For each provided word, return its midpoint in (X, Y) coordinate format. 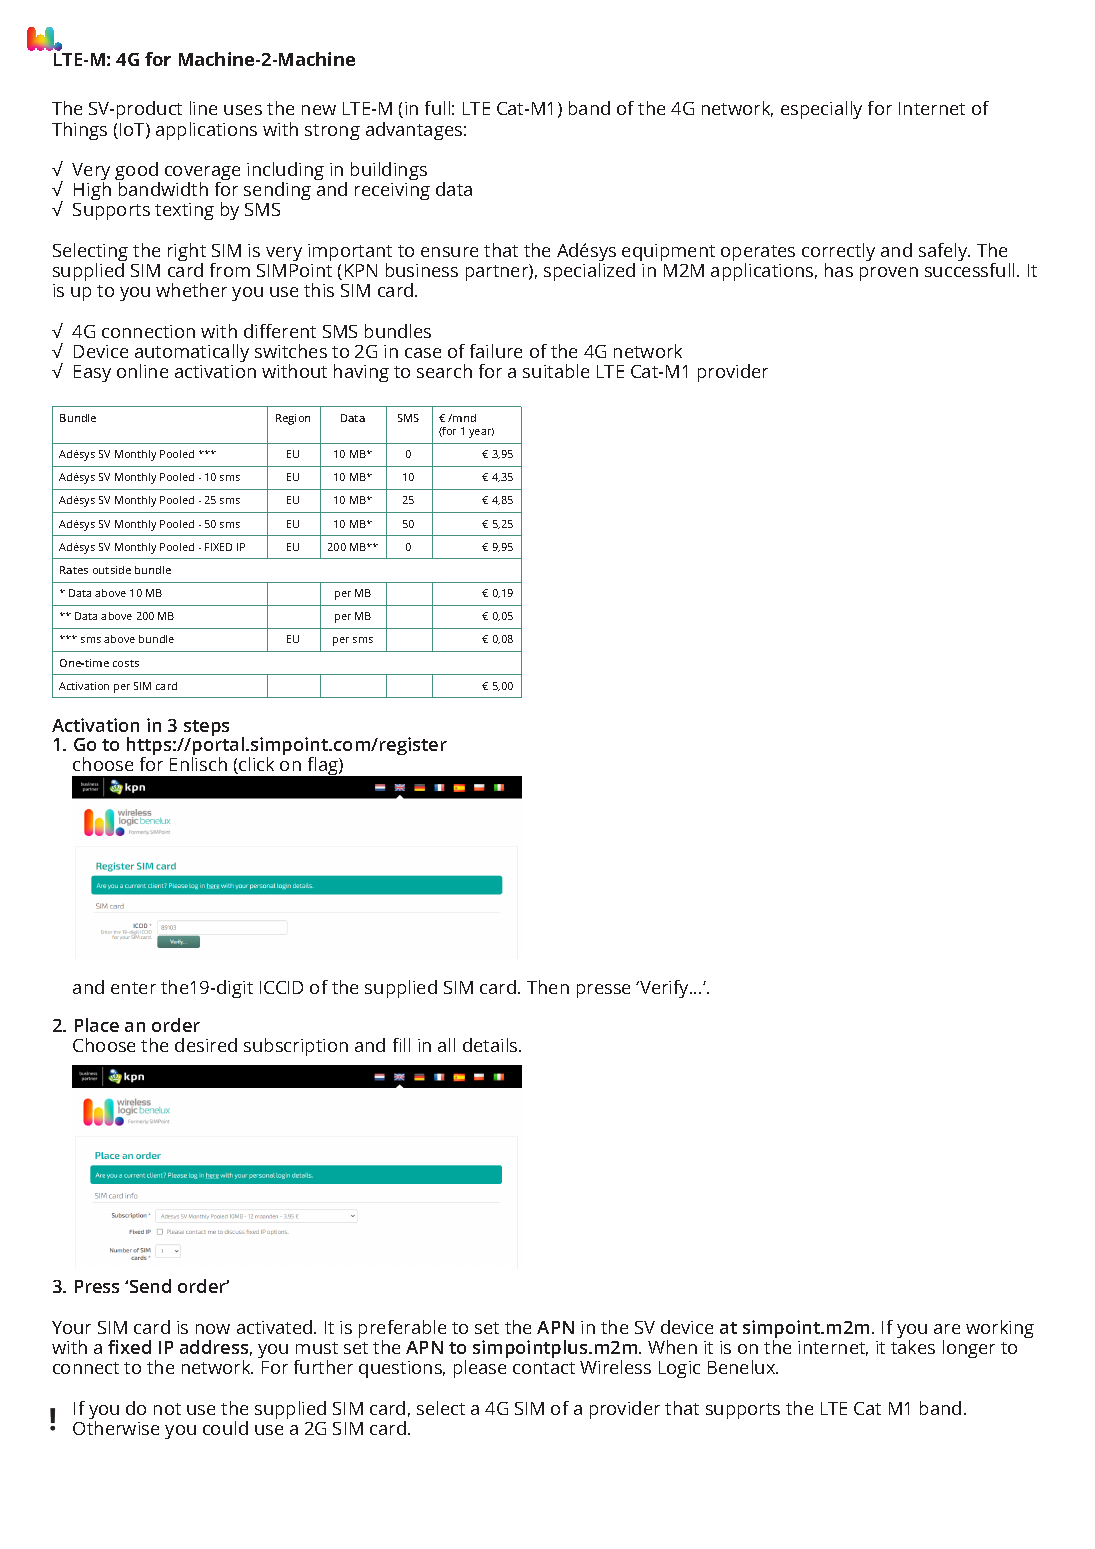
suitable (556, 371)
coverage (202, 174)
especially (821, 110)
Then (548, 987)
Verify (664, 989)
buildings (389, 171)
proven (889, 274)
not (167, 1409)
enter (133, 988)
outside (112, 570)
